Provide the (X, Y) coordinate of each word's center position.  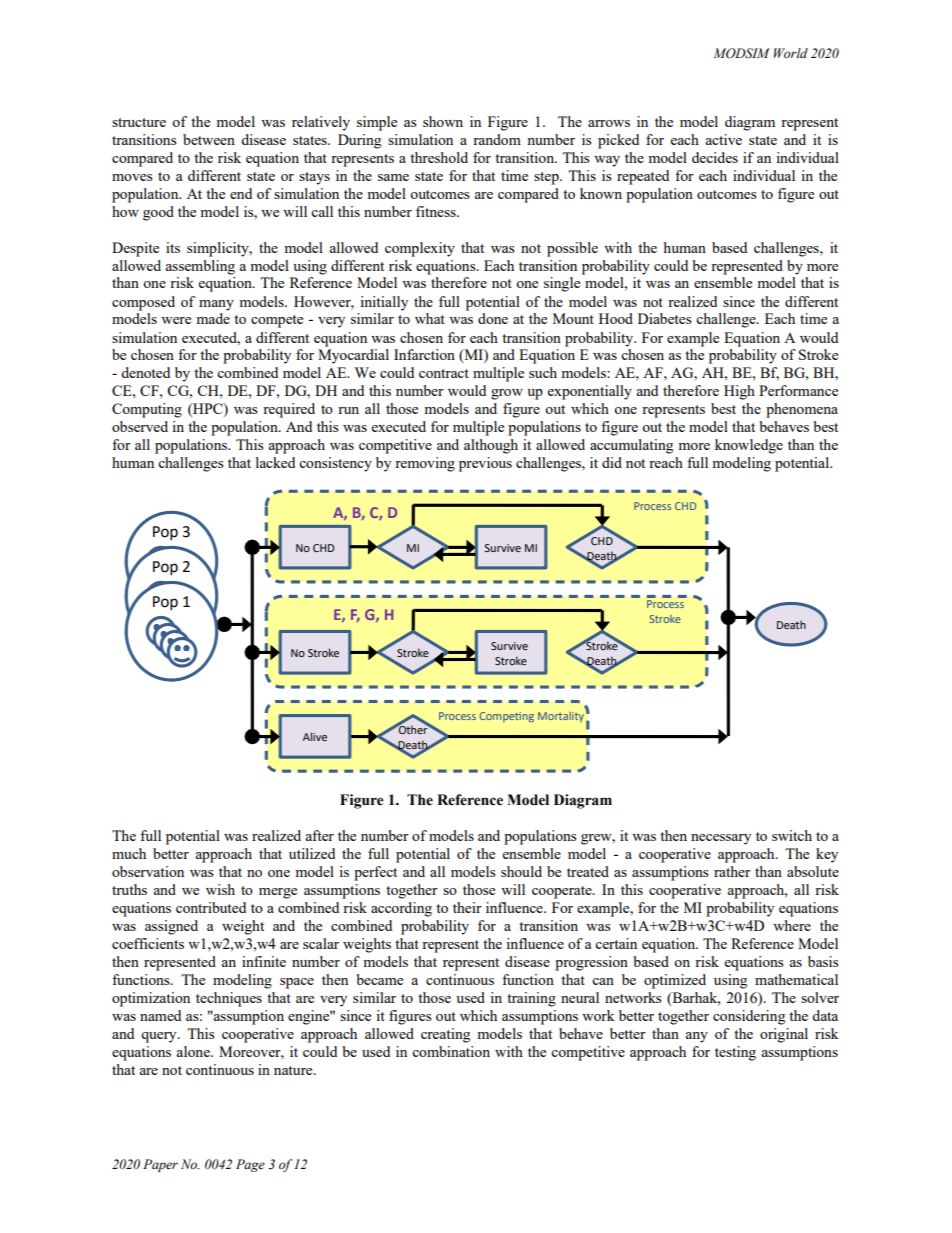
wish (220, 889)
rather (732, 871)
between (209, 139)
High (739, 392)
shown (443, 121)
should (521, 871)
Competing (507, 717)
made (213, 318)
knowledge (749, 446)
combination (451, 1051)
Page (250, 1165)
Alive (315, 736)
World (791, 53)
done (493, 318)
